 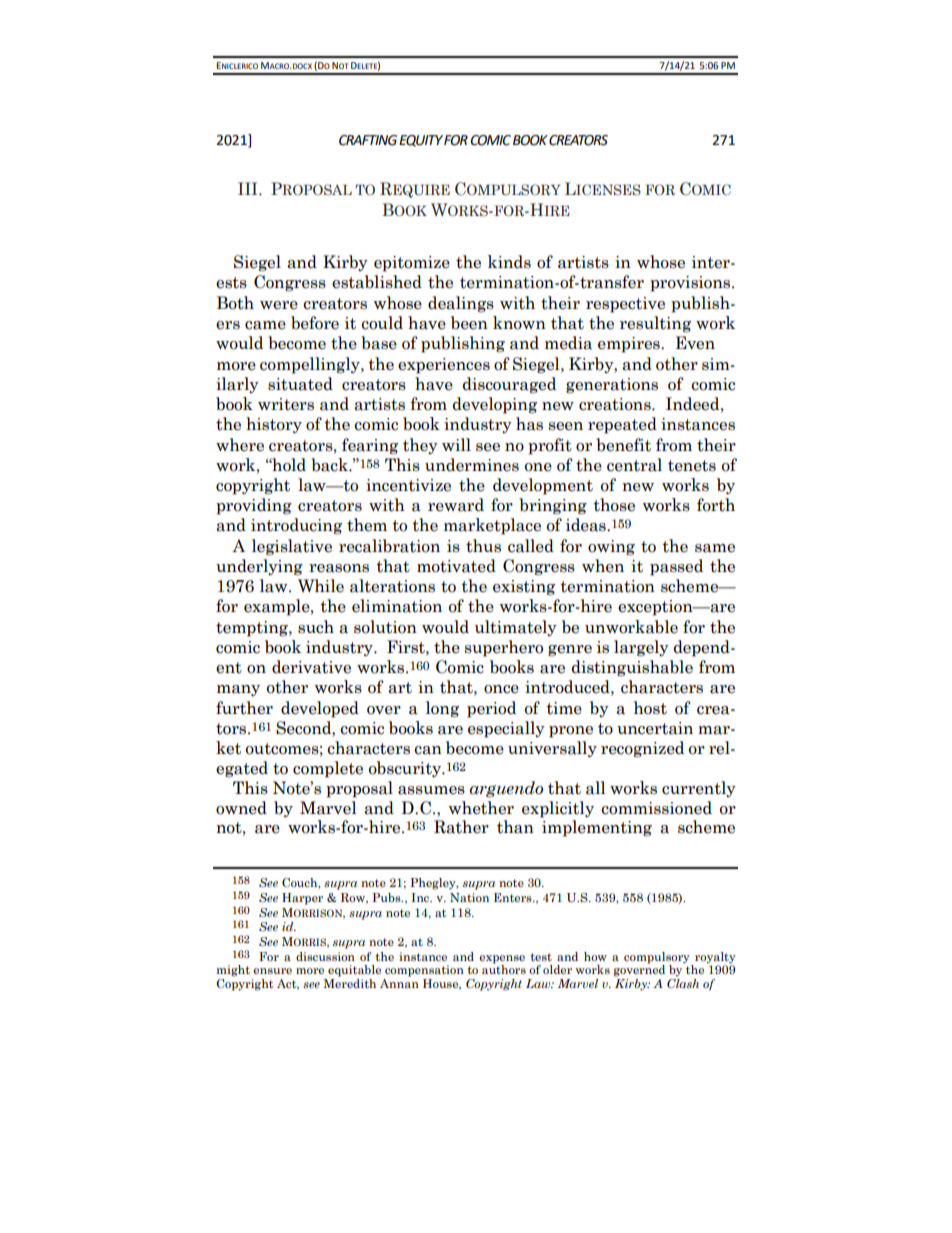 What do you see at coordinates (254, 506) in the screenshot?
I see `providing` at bounding box center [254, 506].
